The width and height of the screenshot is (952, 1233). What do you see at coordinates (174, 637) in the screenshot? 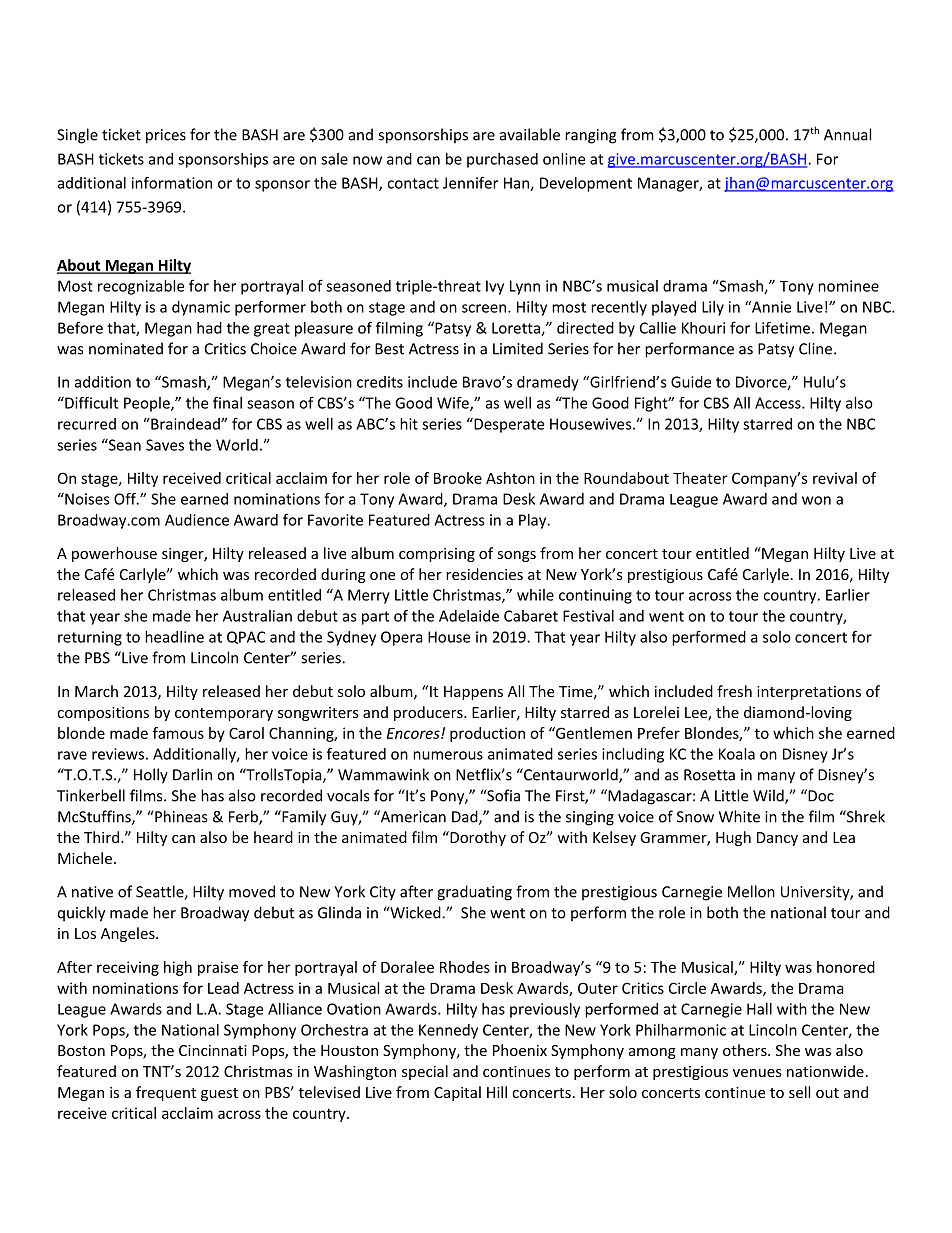
I see `headline` at bounding box center [174, 637].
